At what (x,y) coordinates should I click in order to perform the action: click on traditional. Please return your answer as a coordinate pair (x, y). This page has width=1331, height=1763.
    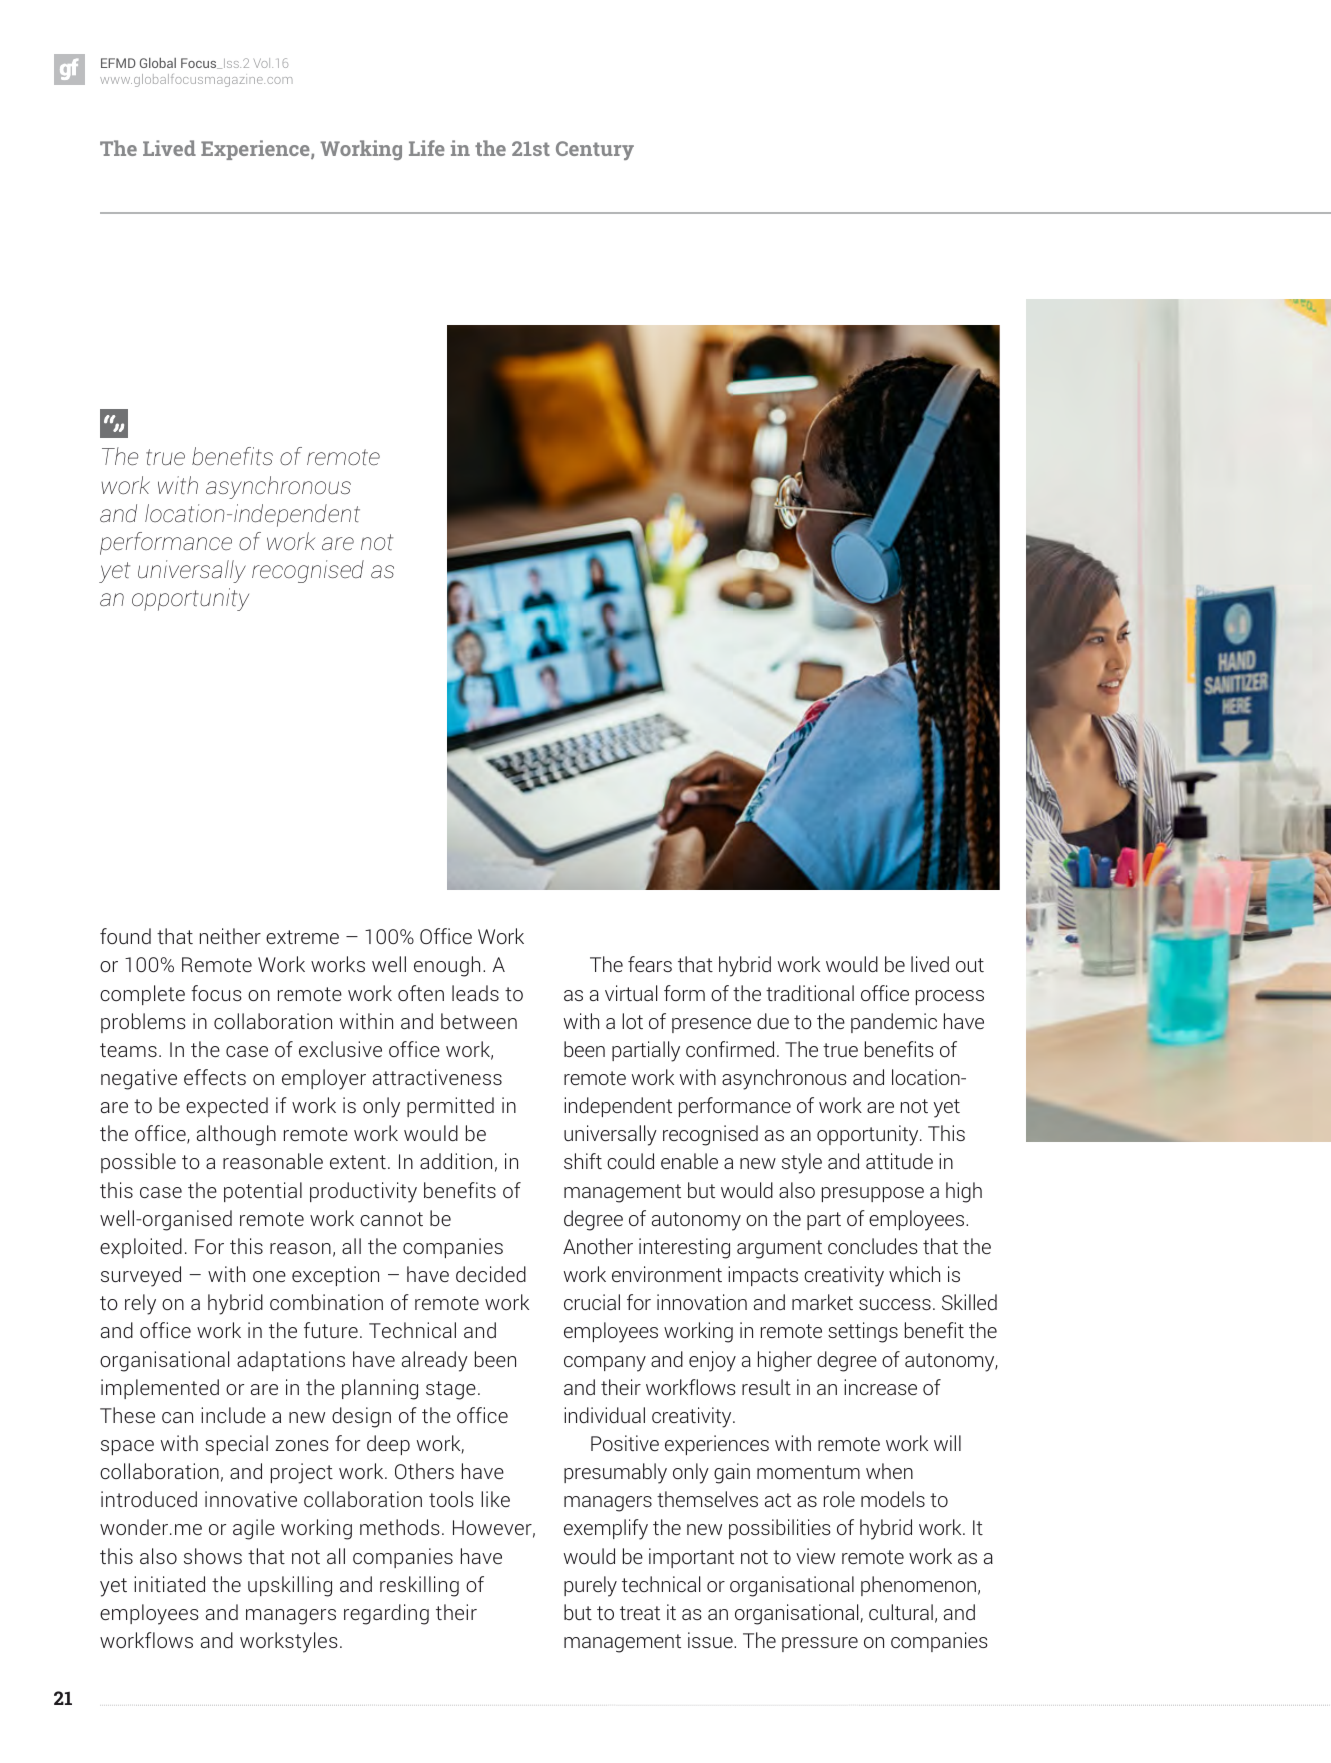
    Looking at the image, I should click on (810, 993).
